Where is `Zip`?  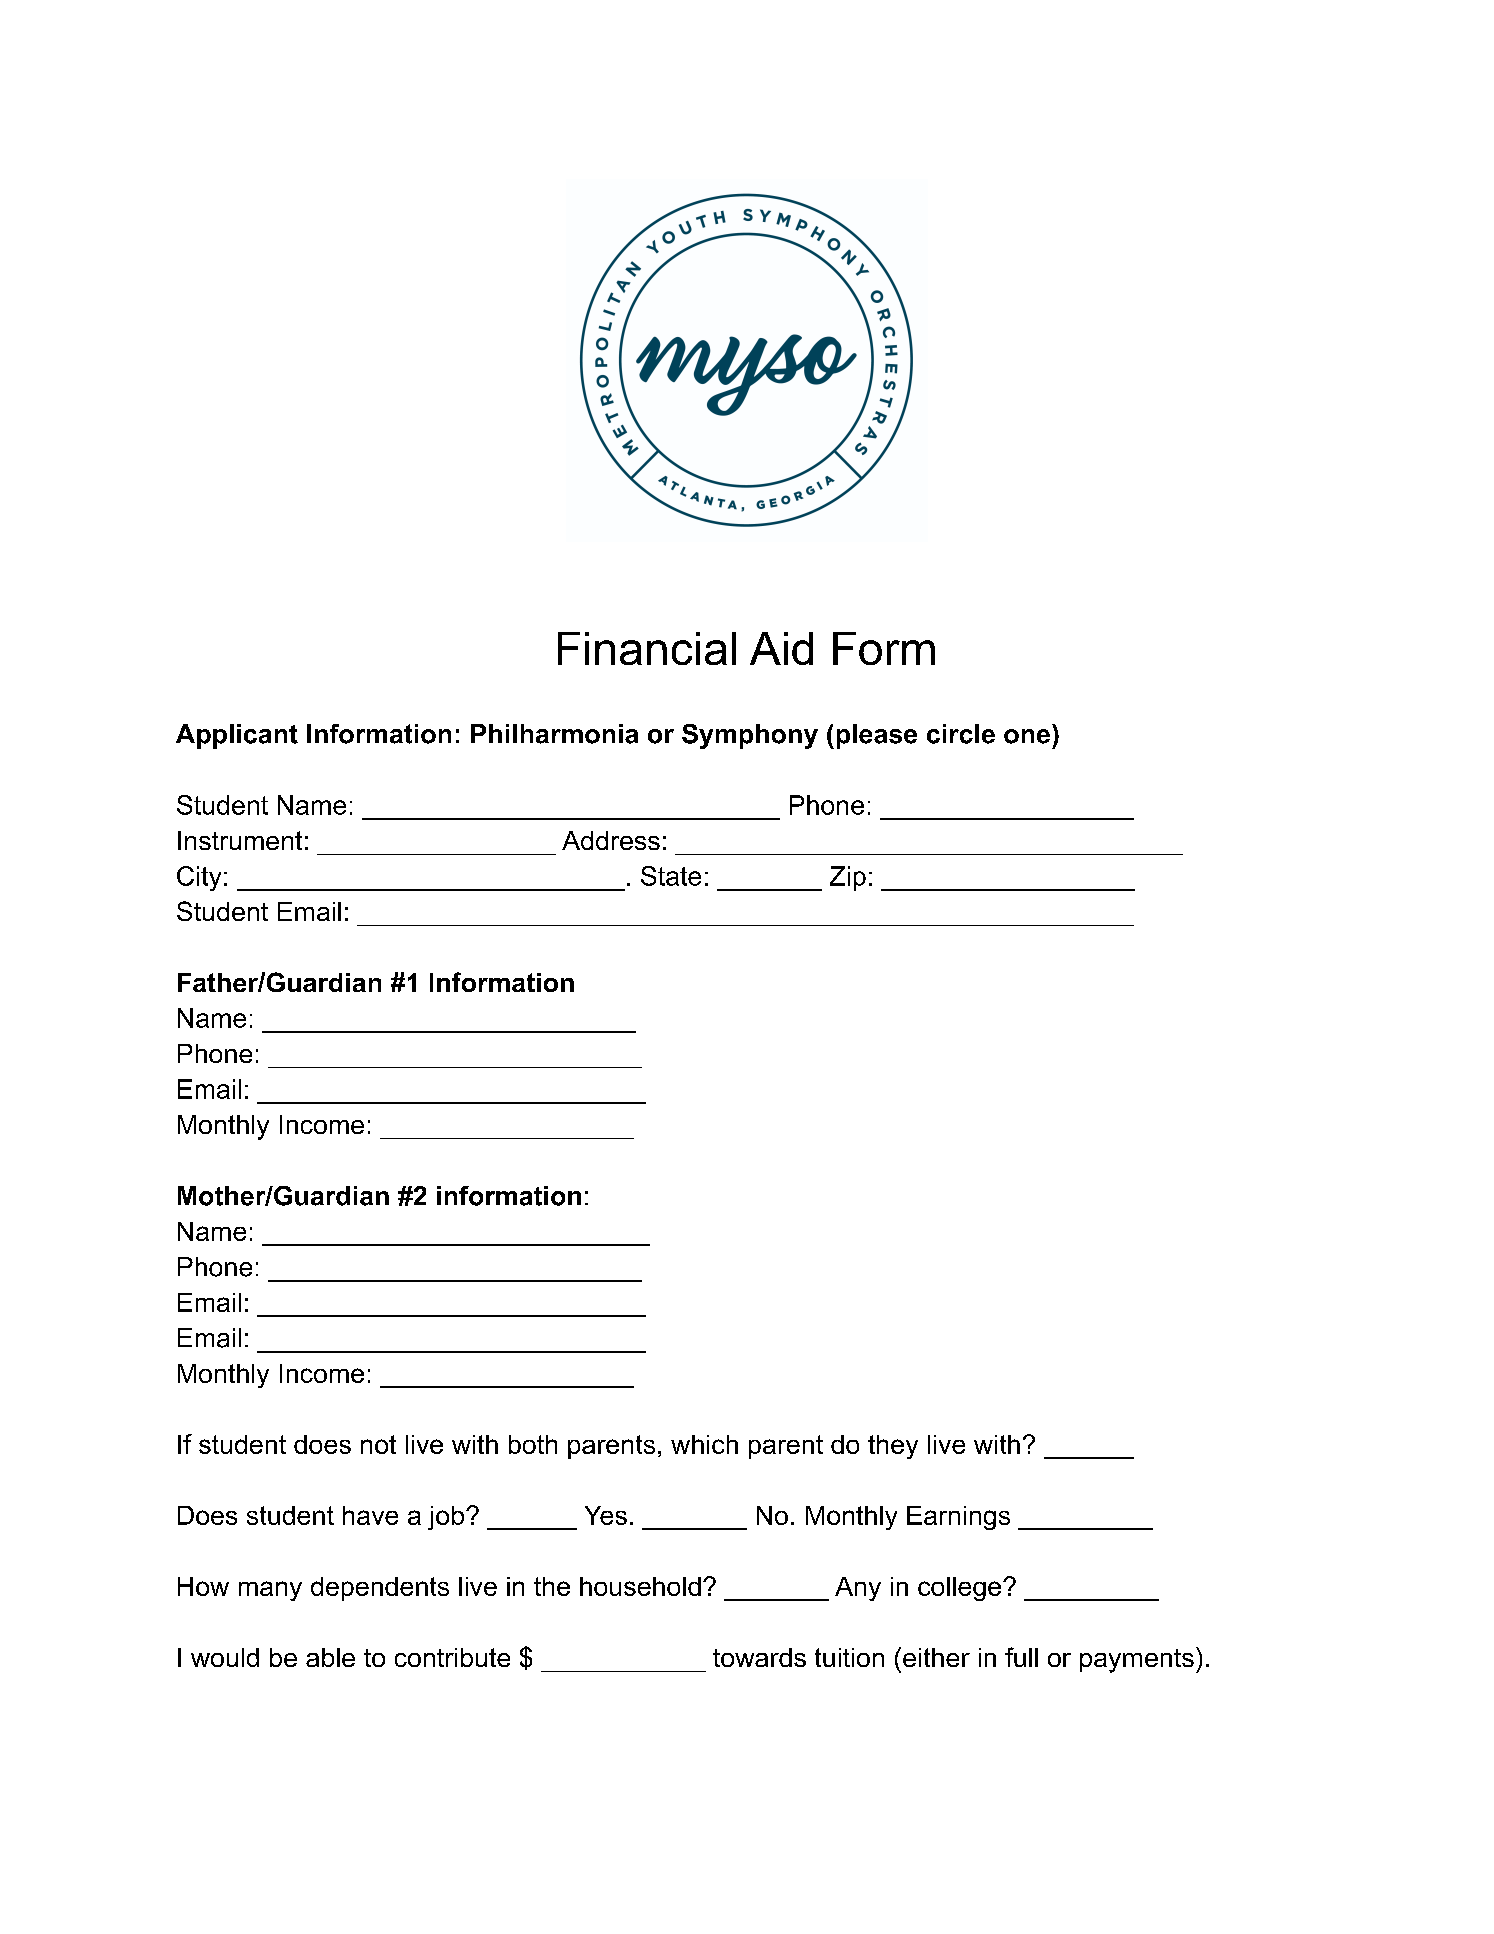
Zip is located at coordinates (848, 878).
